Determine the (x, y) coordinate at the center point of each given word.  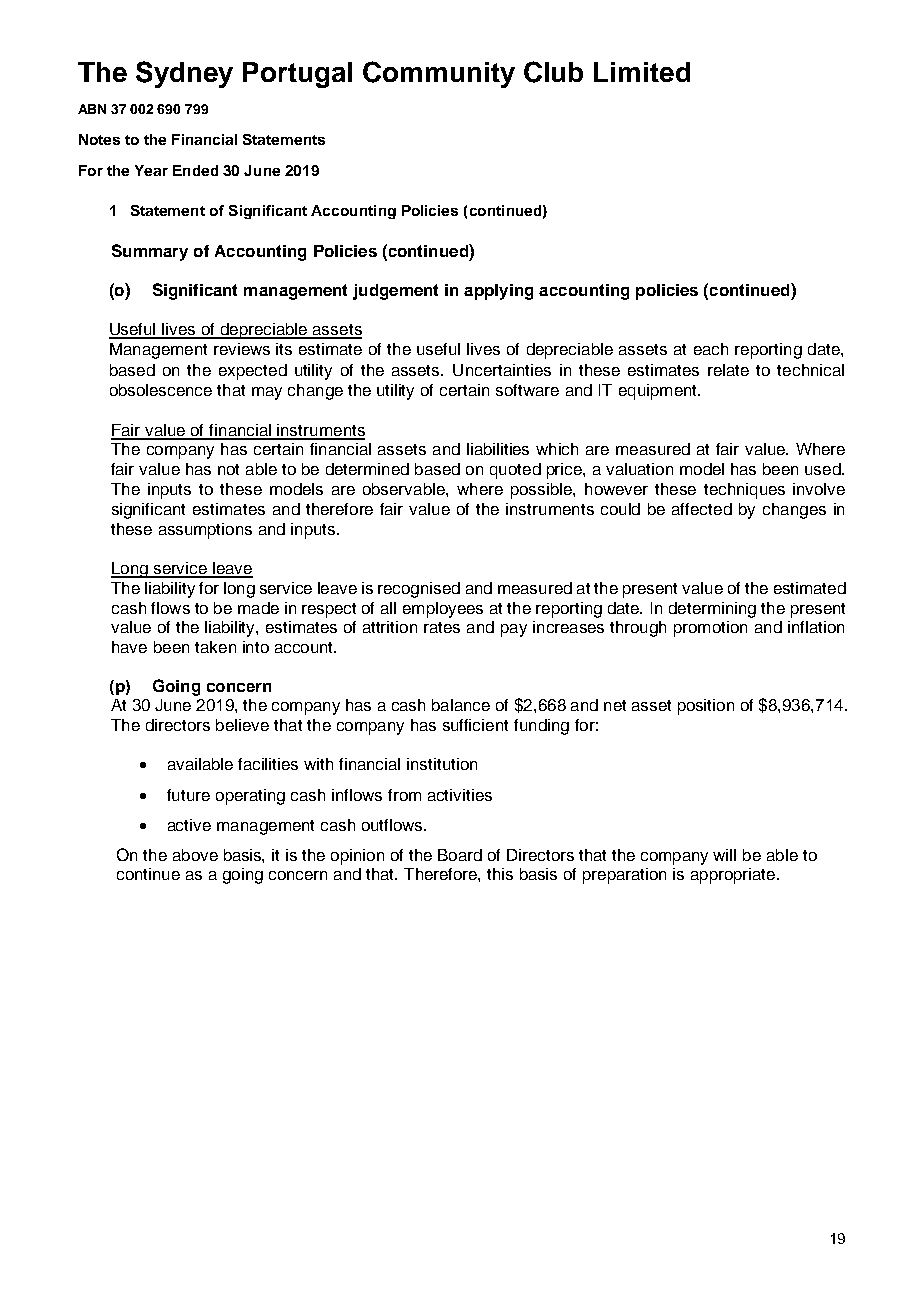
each (711, 349)
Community (439, 74)
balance (461, 705)
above (195, 855)
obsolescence (161, 390)
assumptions (205, 531)
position (706, 707)
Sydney (184, 74)
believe (242, 725)
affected (702, 509)
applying (498, 292)
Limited (642, 72)
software (527, 390)
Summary (150, 252)
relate (728, 370)
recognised (419, 590)
